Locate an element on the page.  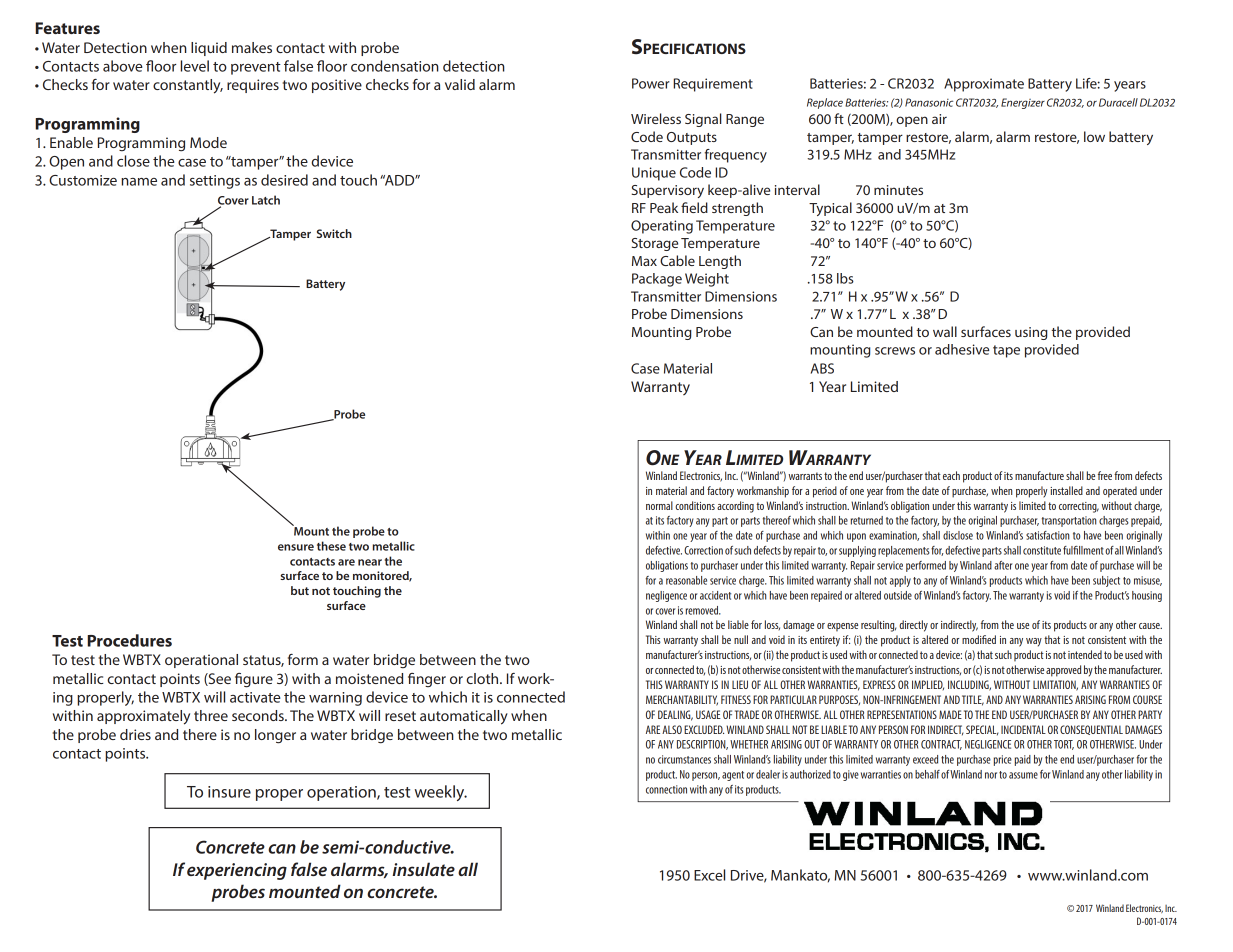
Switch is located at coordinates (334, 233).
